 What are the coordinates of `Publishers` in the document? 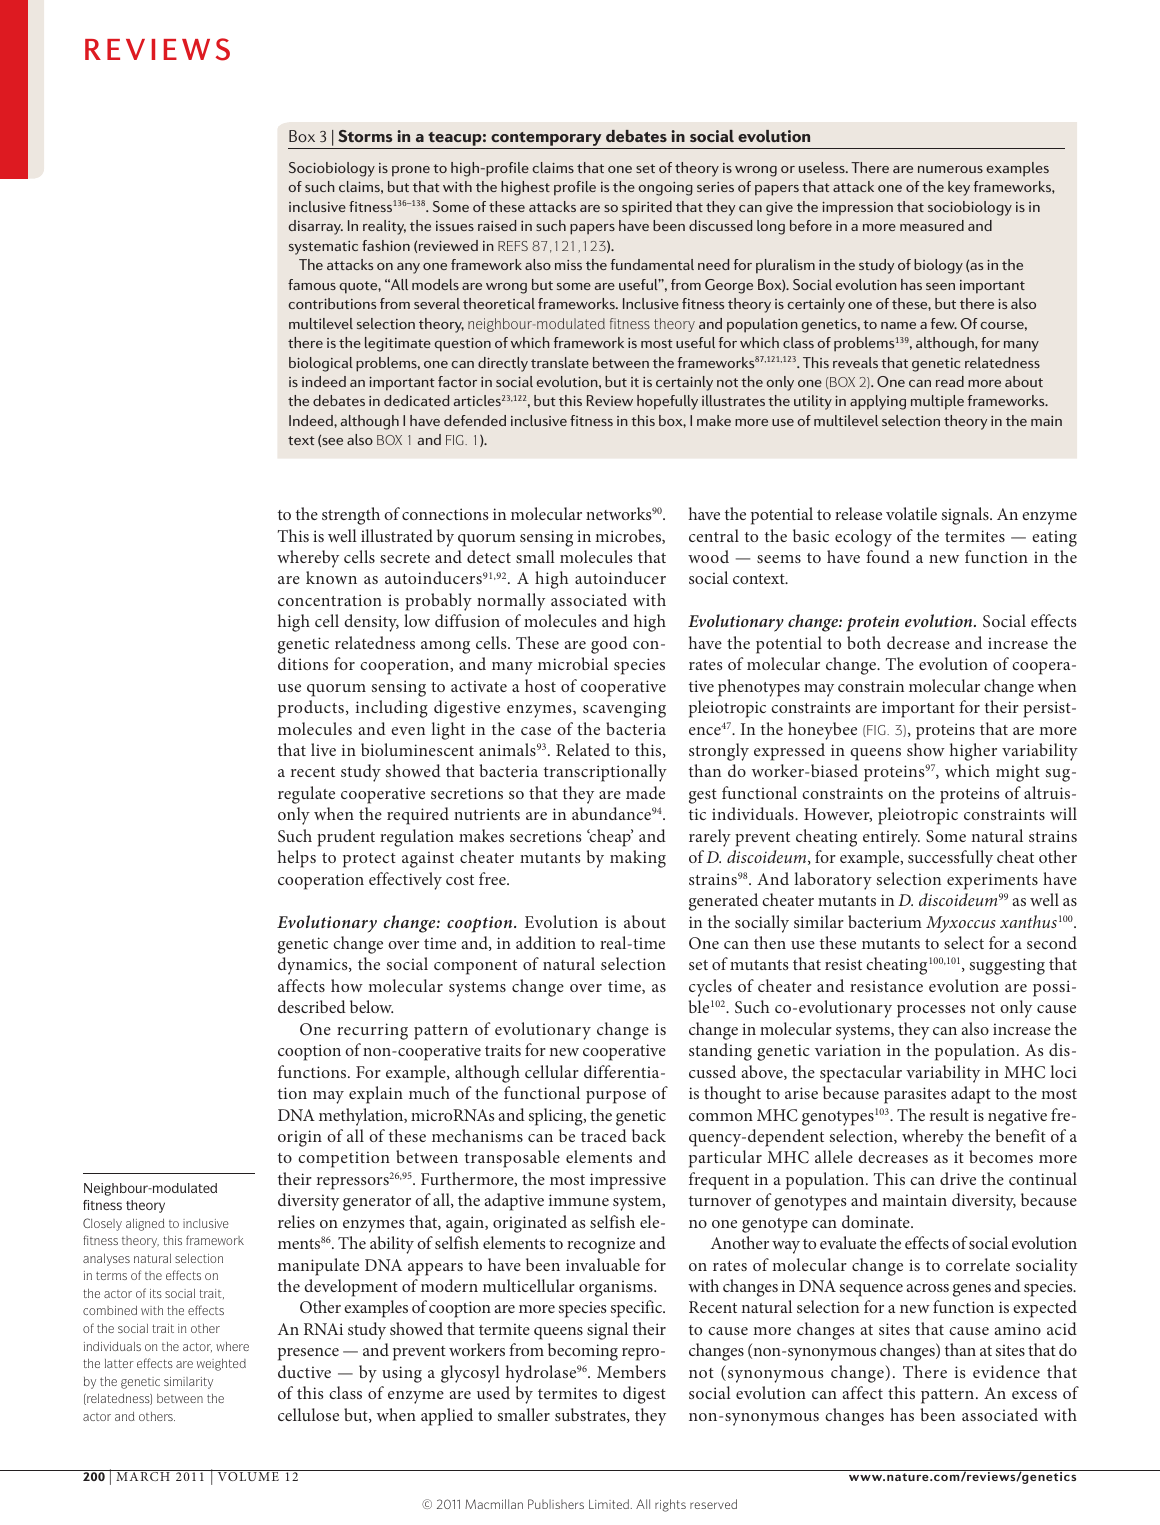 It's located at (556, 1504).
